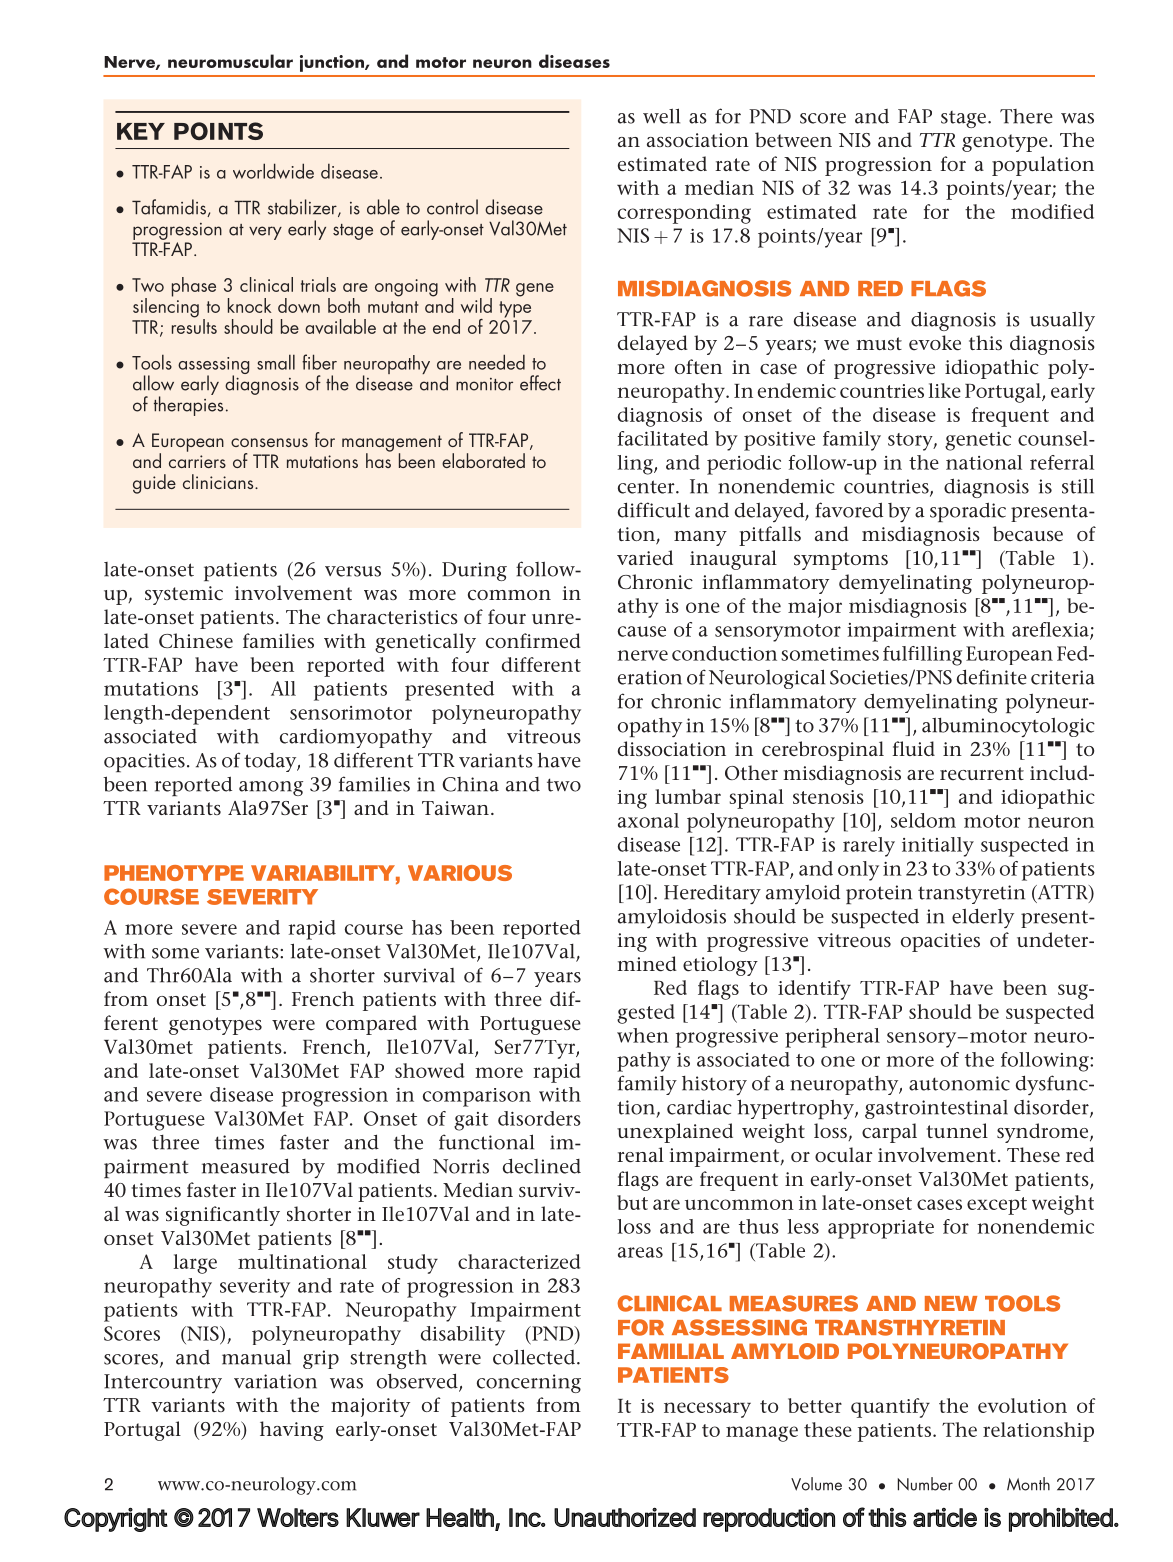  I want to click on well, so click(661, 116).
